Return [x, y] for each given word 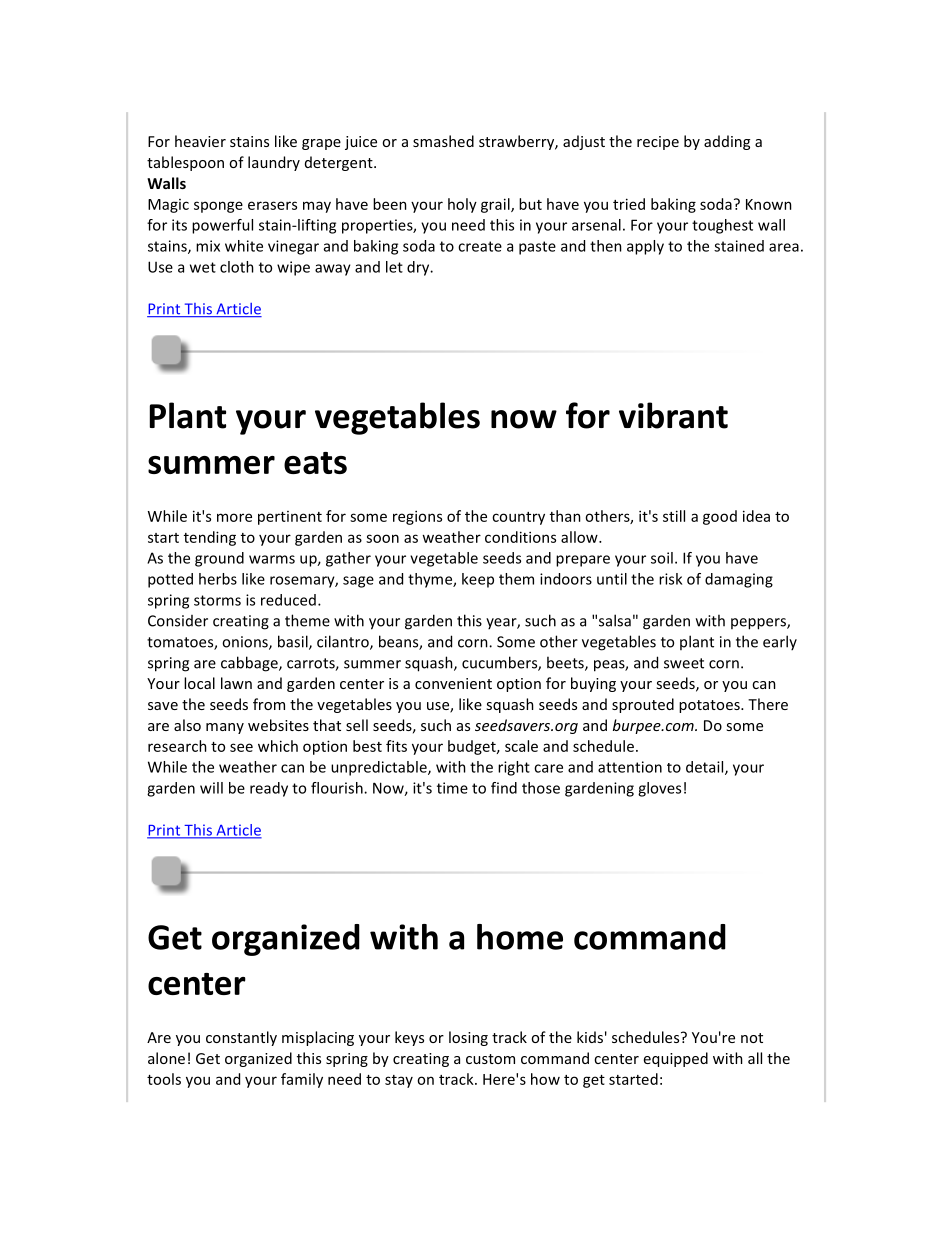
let [394, 267]
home [520, 937]
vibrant [673, 415]
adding [727, 142]
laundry [274, 163]
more [234, 517]
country [518, 518]
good [720, 517]
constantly [241, 1038]
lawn [236, 683]
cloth [237, 267]
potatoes [710, 706]
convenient [453, 683]
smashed [443, 141]
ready [269, 789]
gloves [659, 789]
